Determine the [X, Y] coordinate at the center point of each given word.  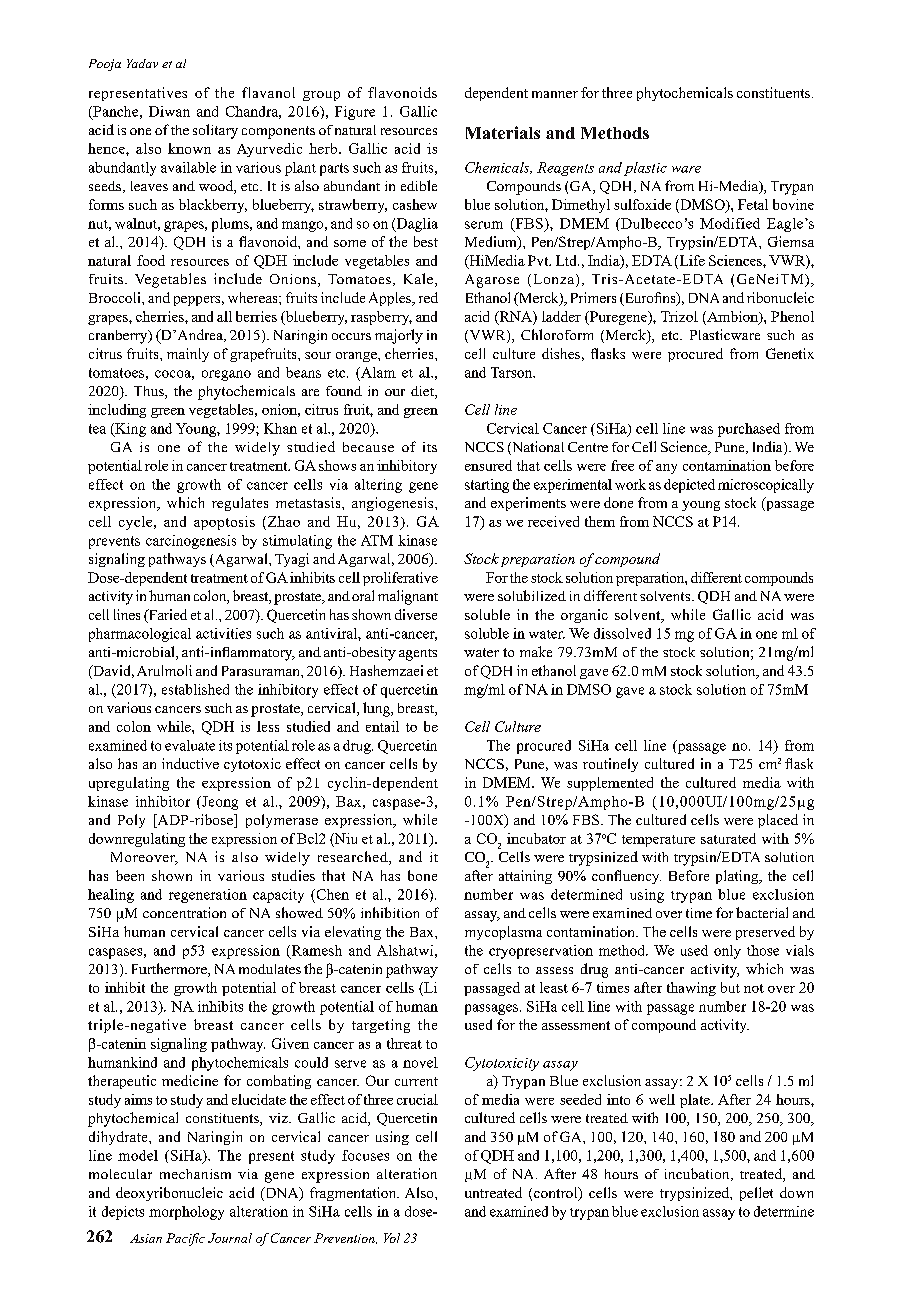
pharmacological [140, 635]
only [727, 952]
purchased [749, 430]
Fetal [753, 204]
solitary [215, 131]
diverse [416, 614]
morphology [186, 1213]
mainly [188, 355]
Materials [503, 132]
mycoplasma [503, 933]
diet [423, 392]
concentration [184, 912]
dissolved [622, 633]
